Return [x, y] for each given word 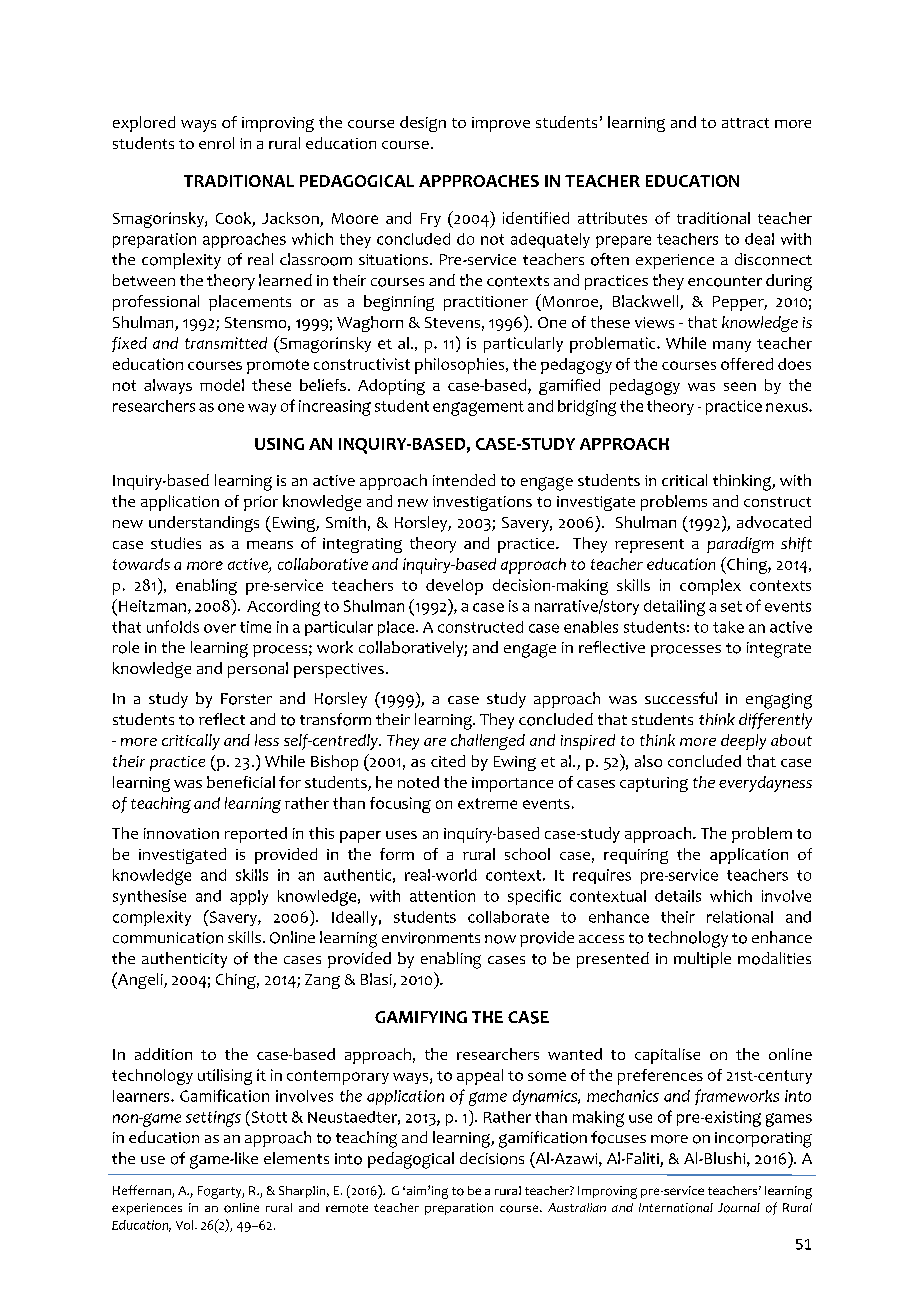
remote [347, 1208]
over [220, 628]
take [728, 627]
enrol [216, 143]
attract [745, 123]
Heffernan [143, 1191]
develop [454, 587]
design [423, 124]
